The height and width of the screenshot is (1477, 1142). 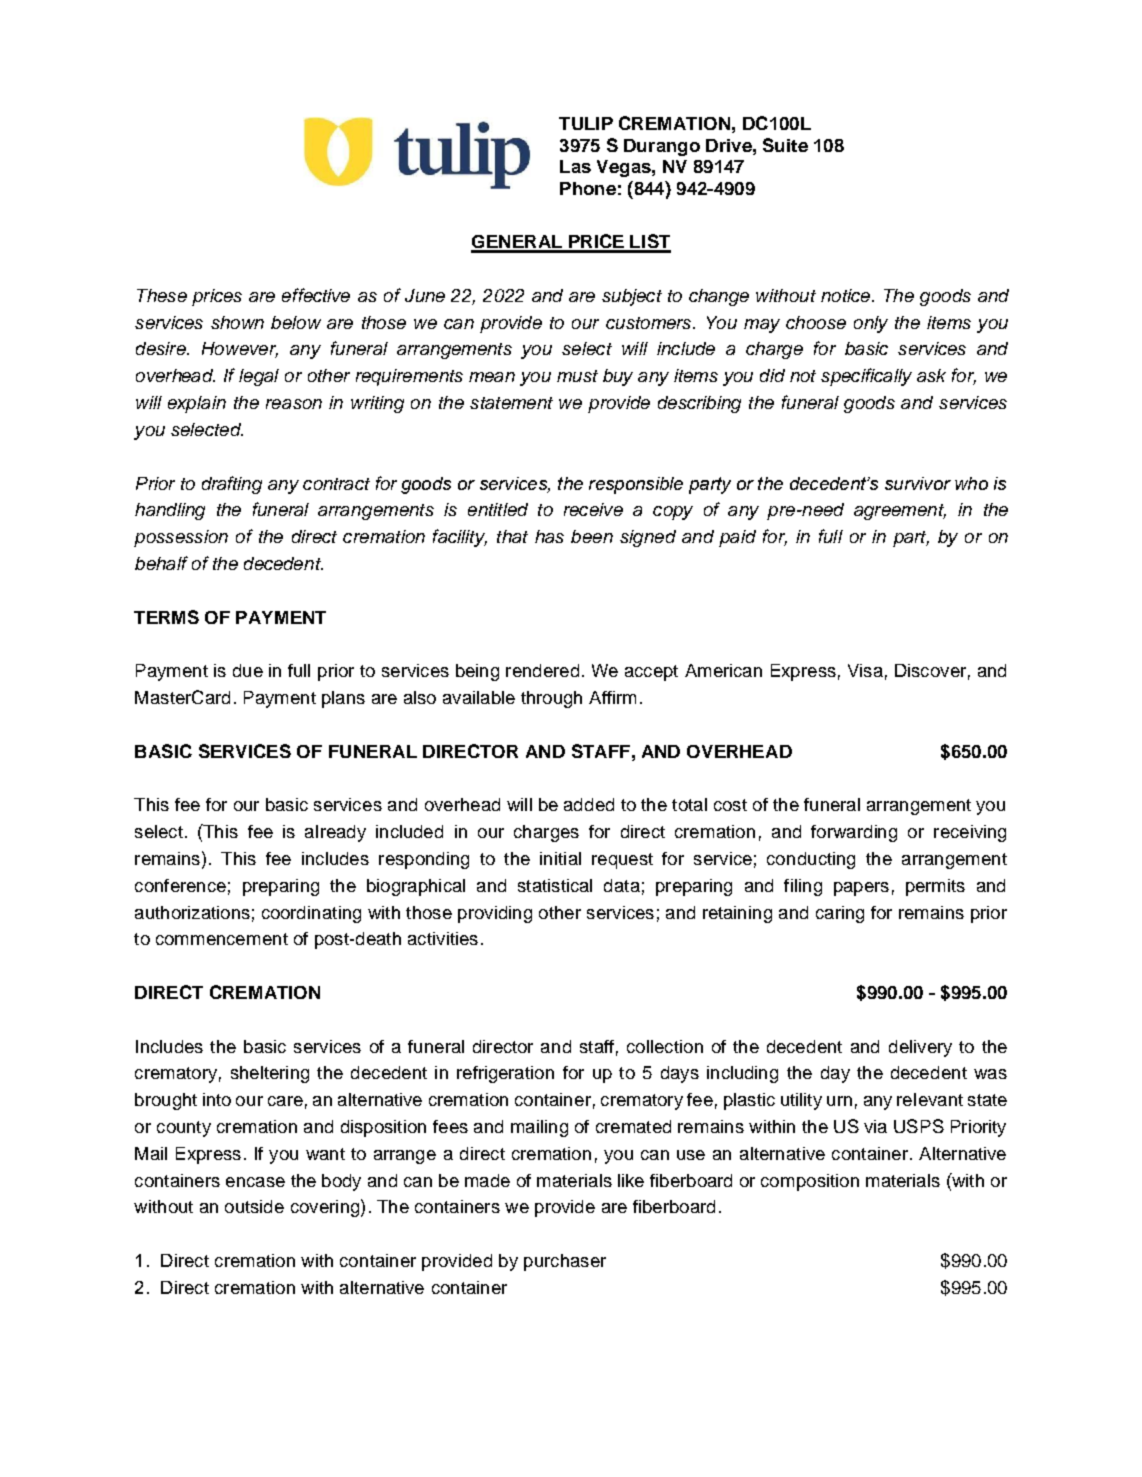 What do you see at coordinates (254, 1206) in the screenshot?
I see `outside` at bounding box center [254, 1206].
